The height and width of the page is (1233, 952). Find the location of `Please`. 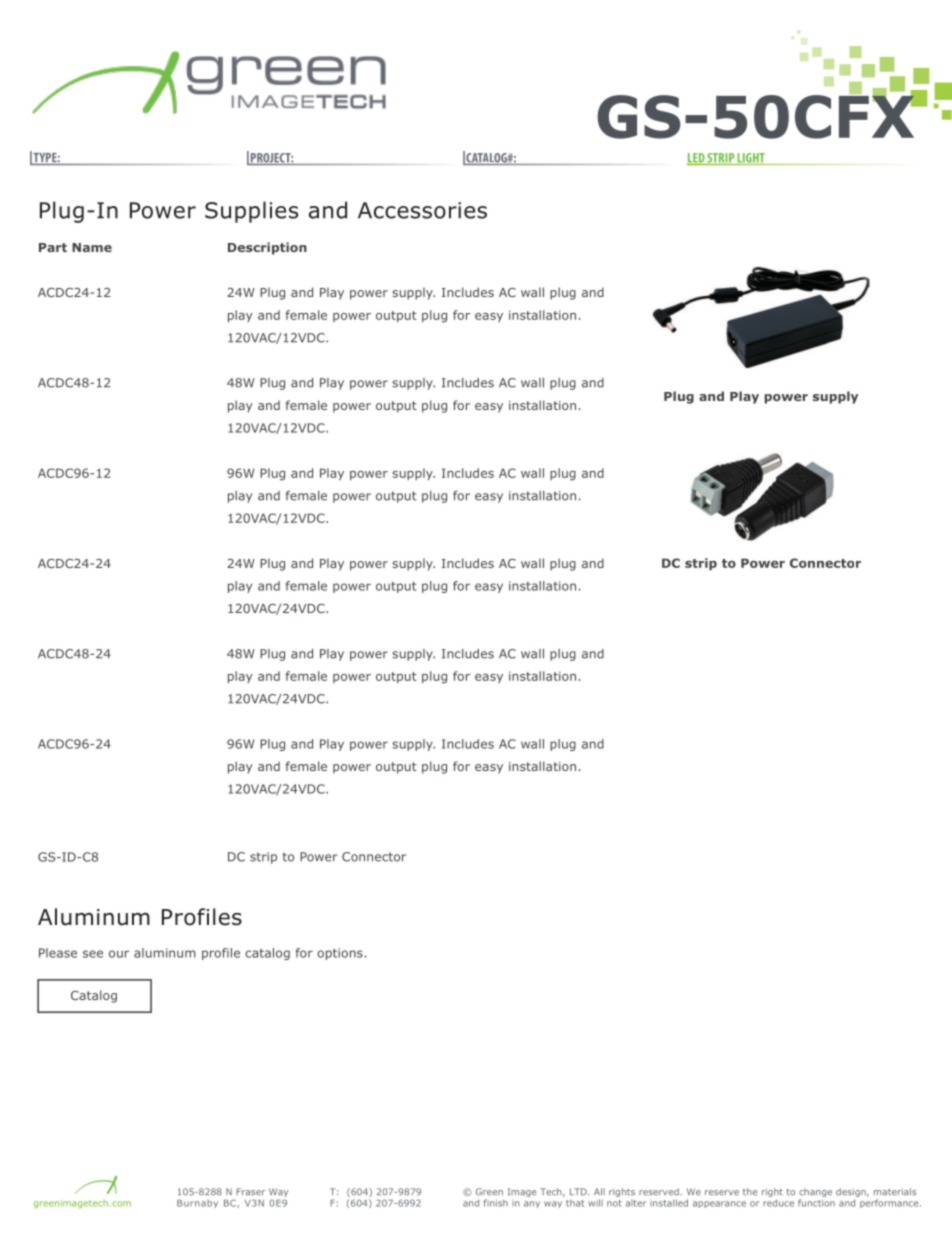

Please is located at coordinates (58, 953).
